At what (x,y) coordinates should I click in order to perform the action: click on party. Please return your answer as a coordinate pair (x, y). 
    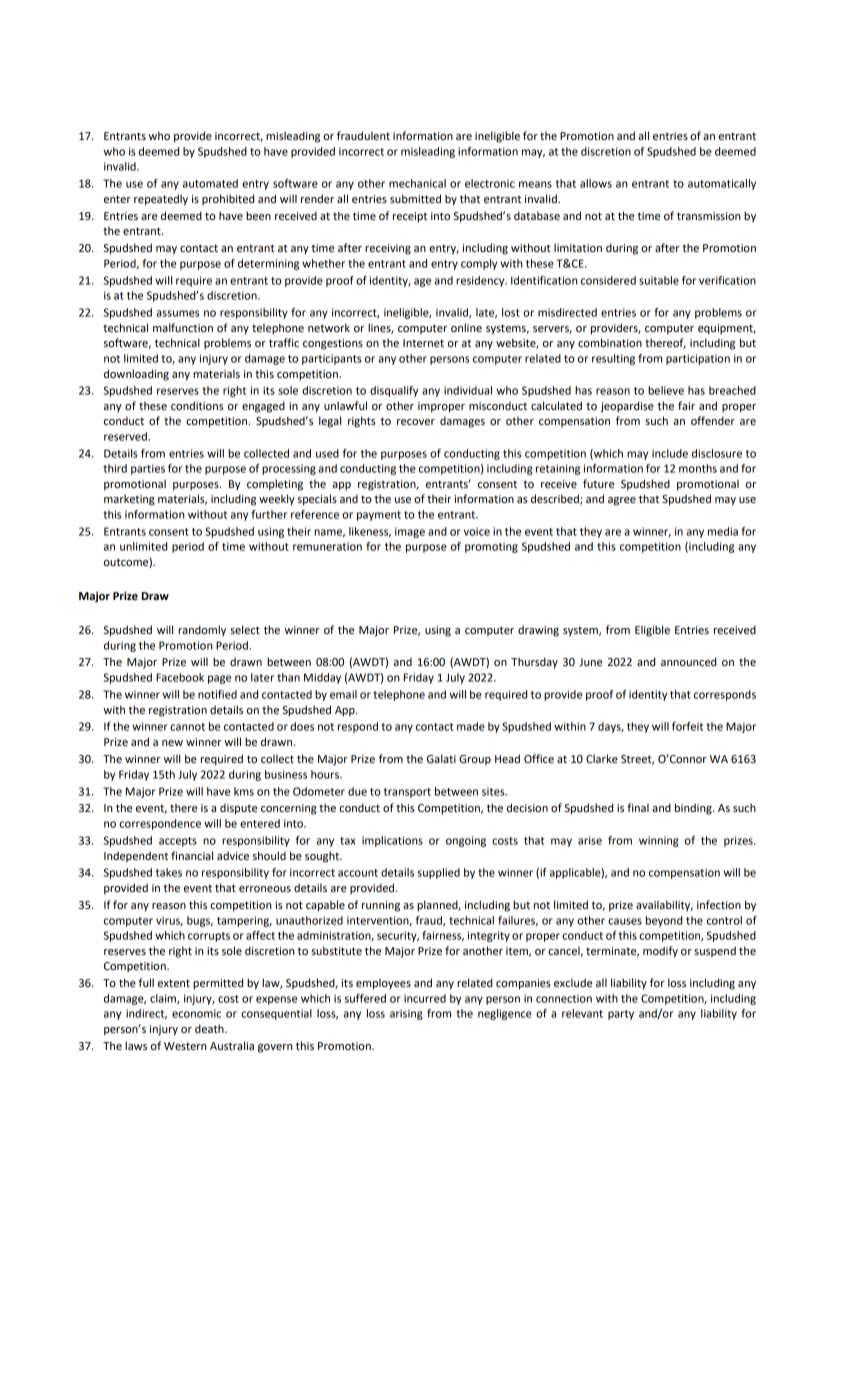
    Looking at the image, I should click on (621, 1015).
